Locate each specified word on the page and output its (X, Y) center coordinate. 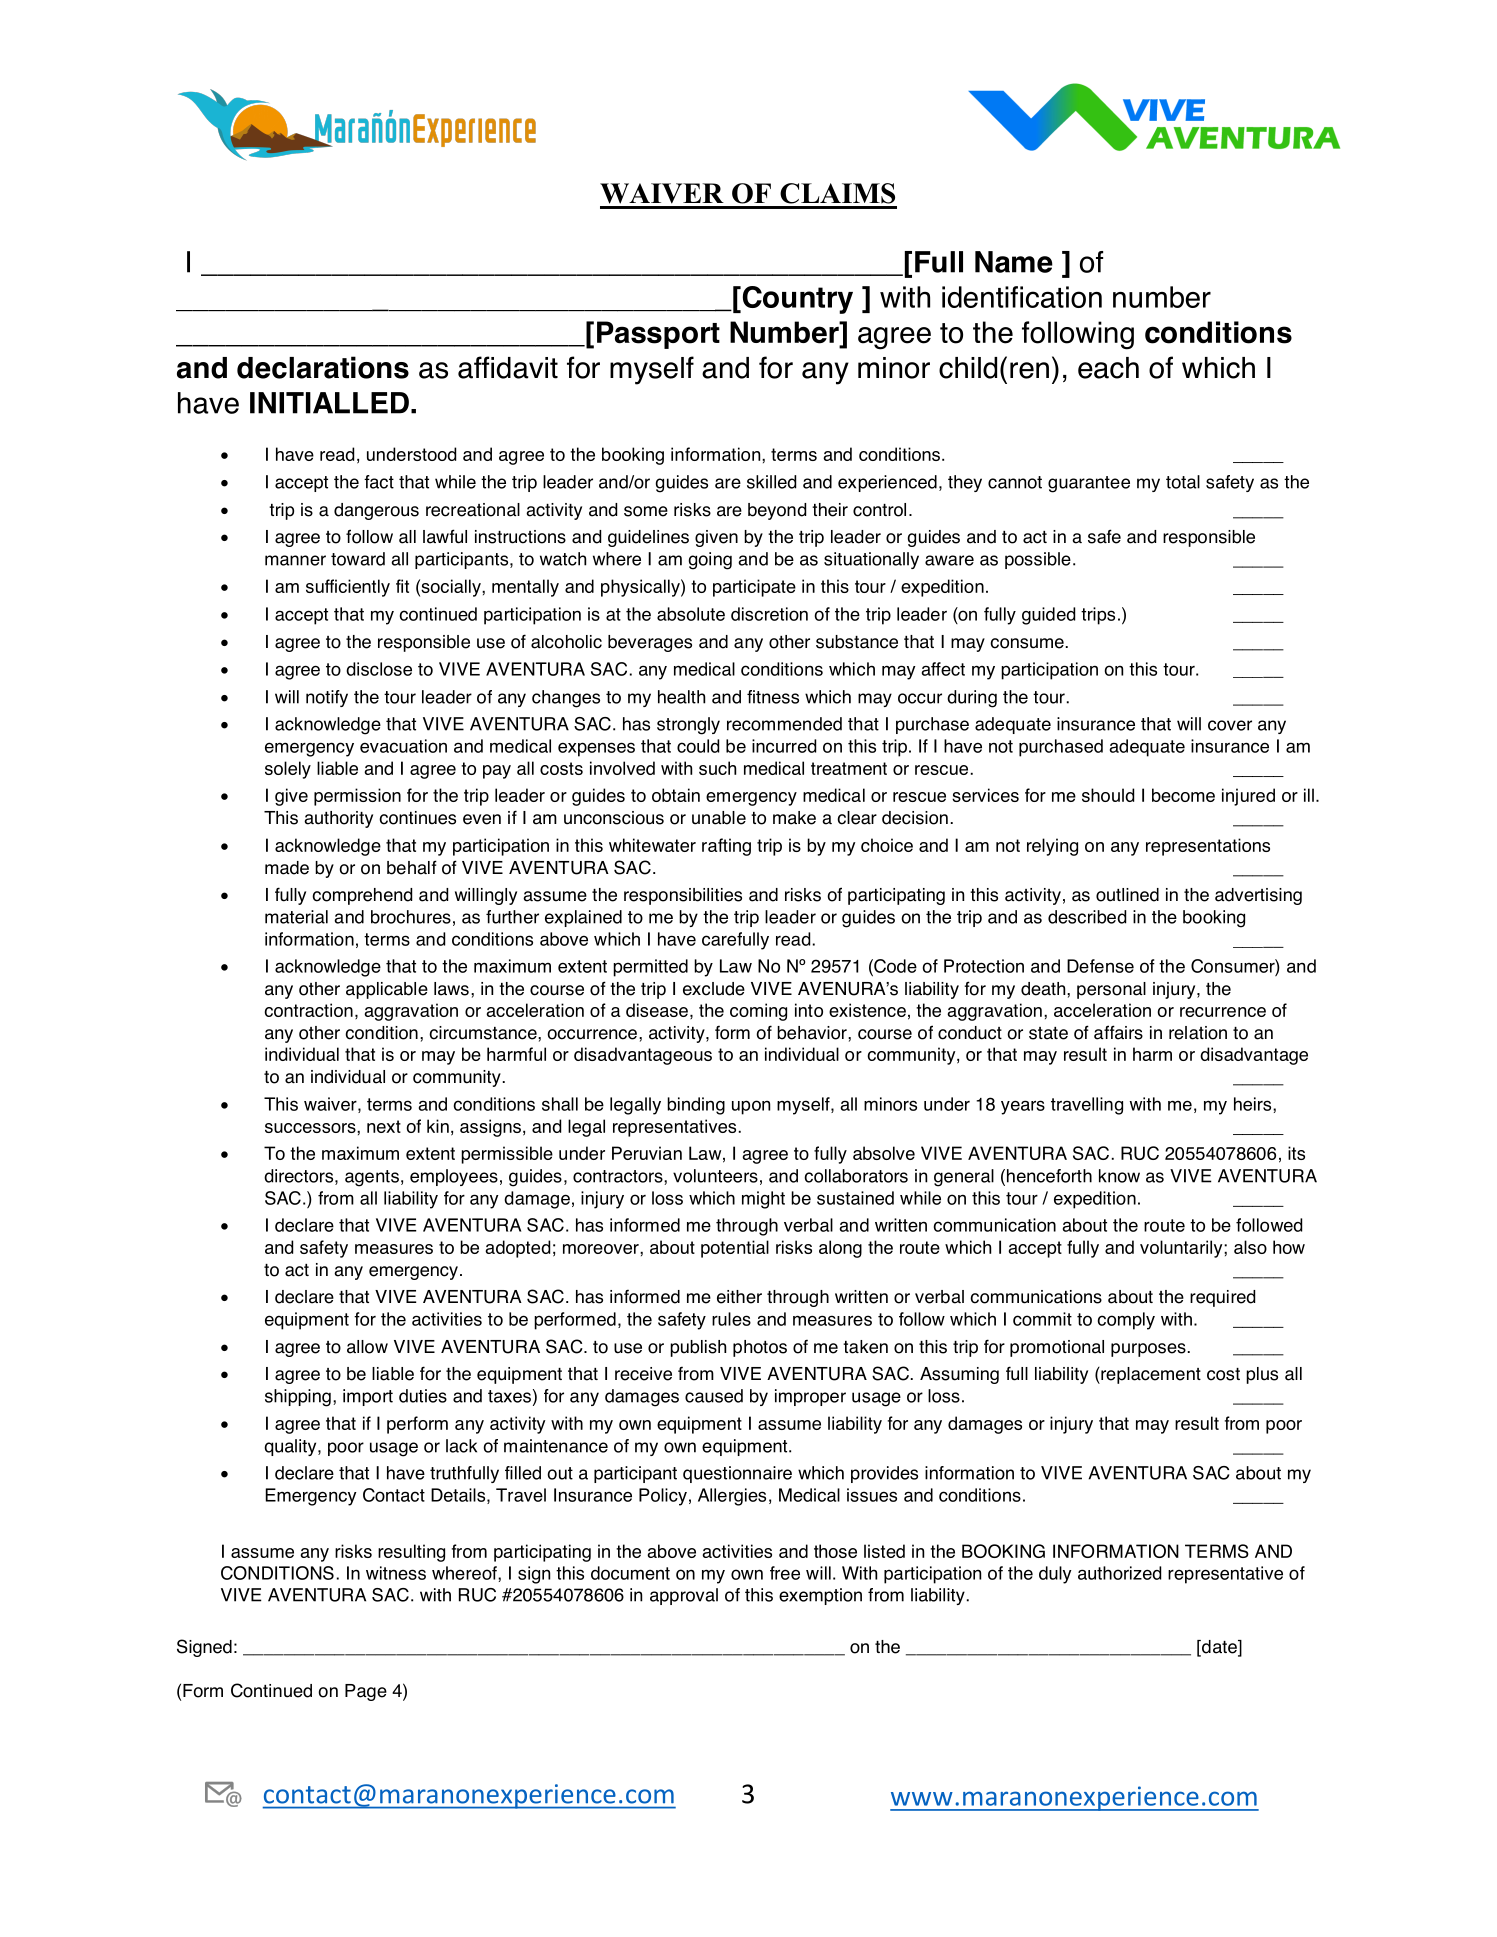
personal (1111, 990)
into (809, 1010)
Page (366, 1692)
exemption (820, 1596)
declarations (323, 367)
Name (1014, 262)
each (1108, 368)
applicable (387, 990)
